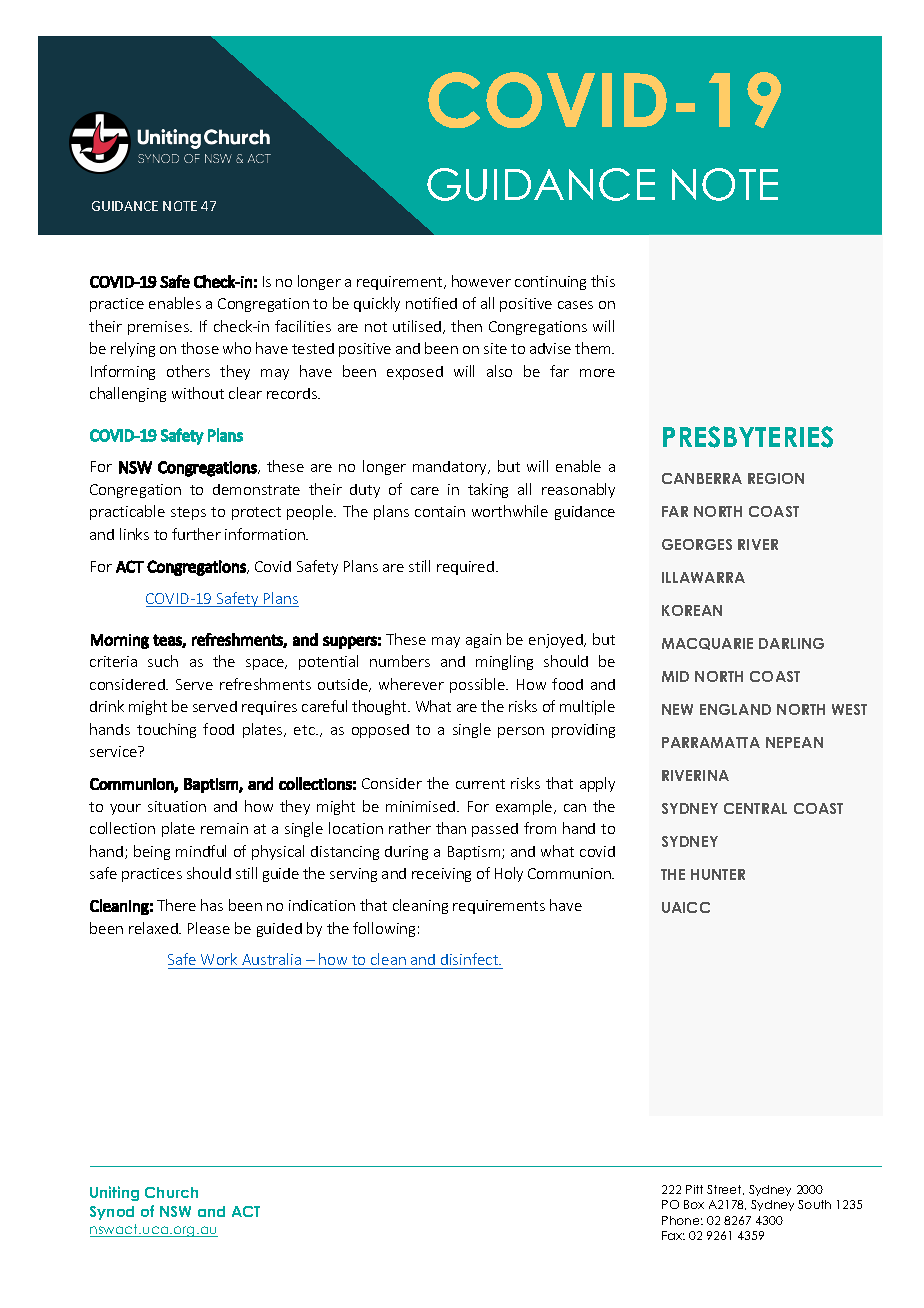 This document has height=1308, width=924. Describe the element at coordinates (171, 1192) in the document. I see `Church` at that location.
